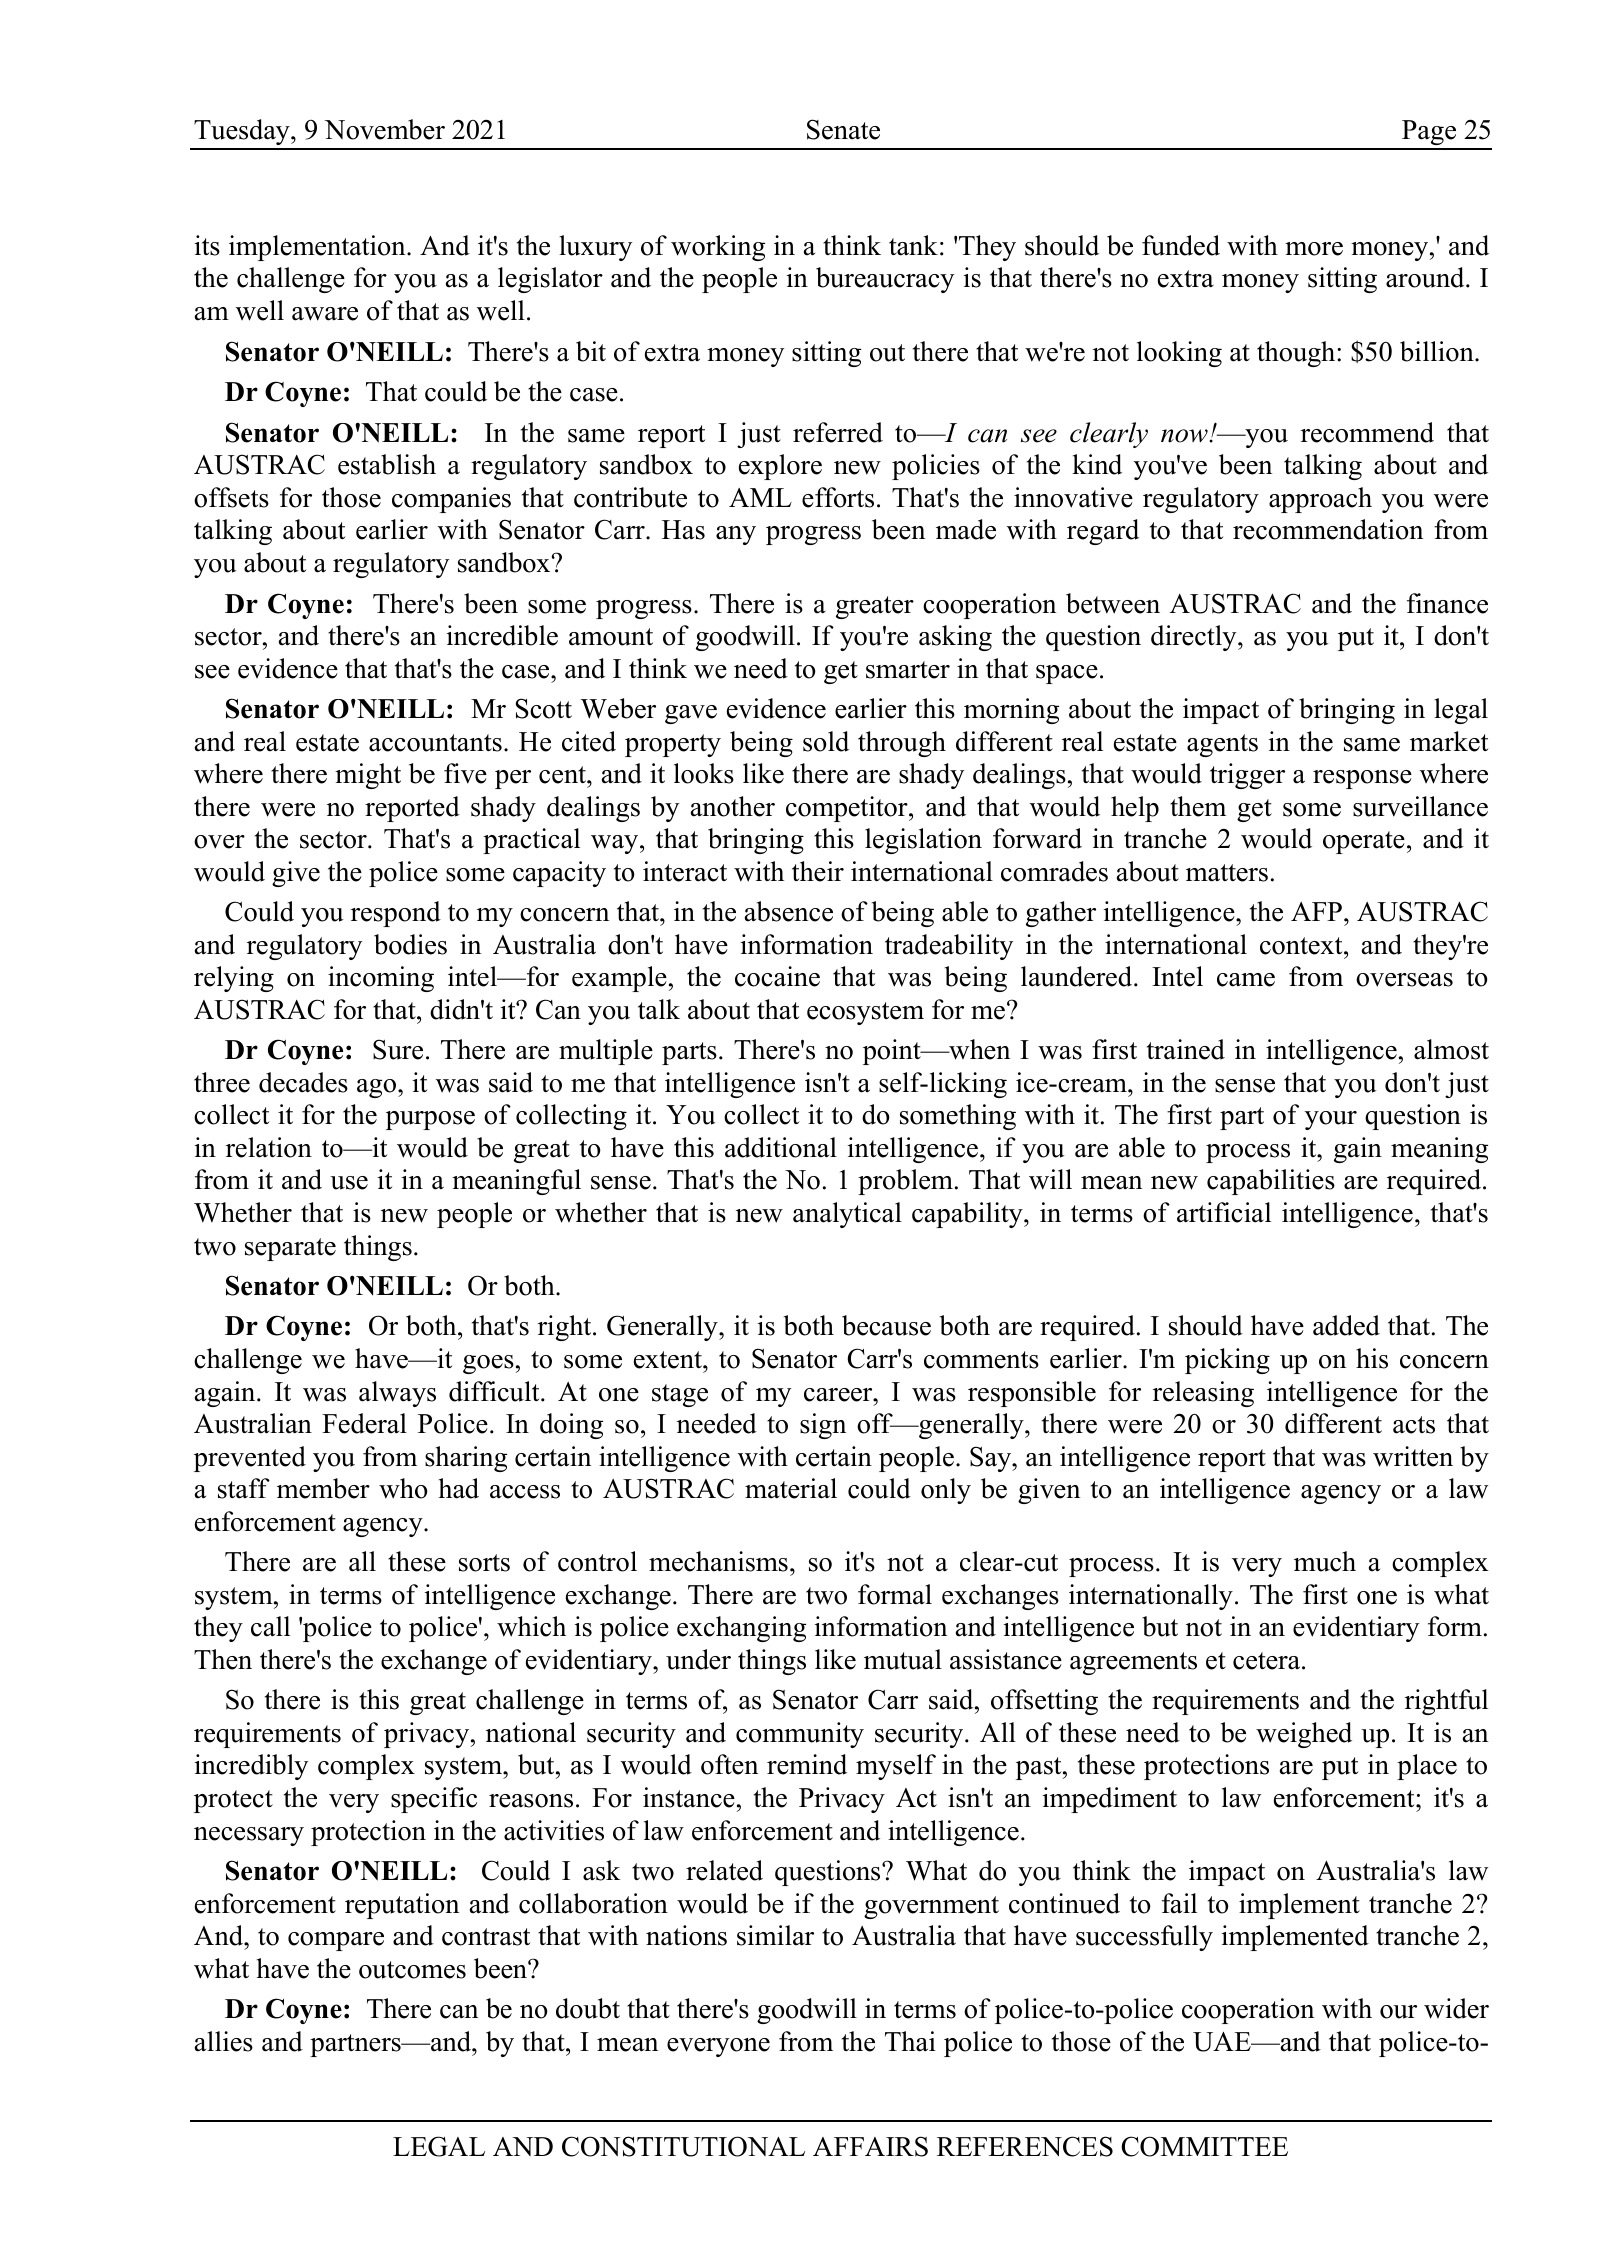 This screenshot has height=2267, width=1603. What do you see at coordinates (843, 129) in the screenshot?
I see `Senate` at bounding box center [843, 129].
